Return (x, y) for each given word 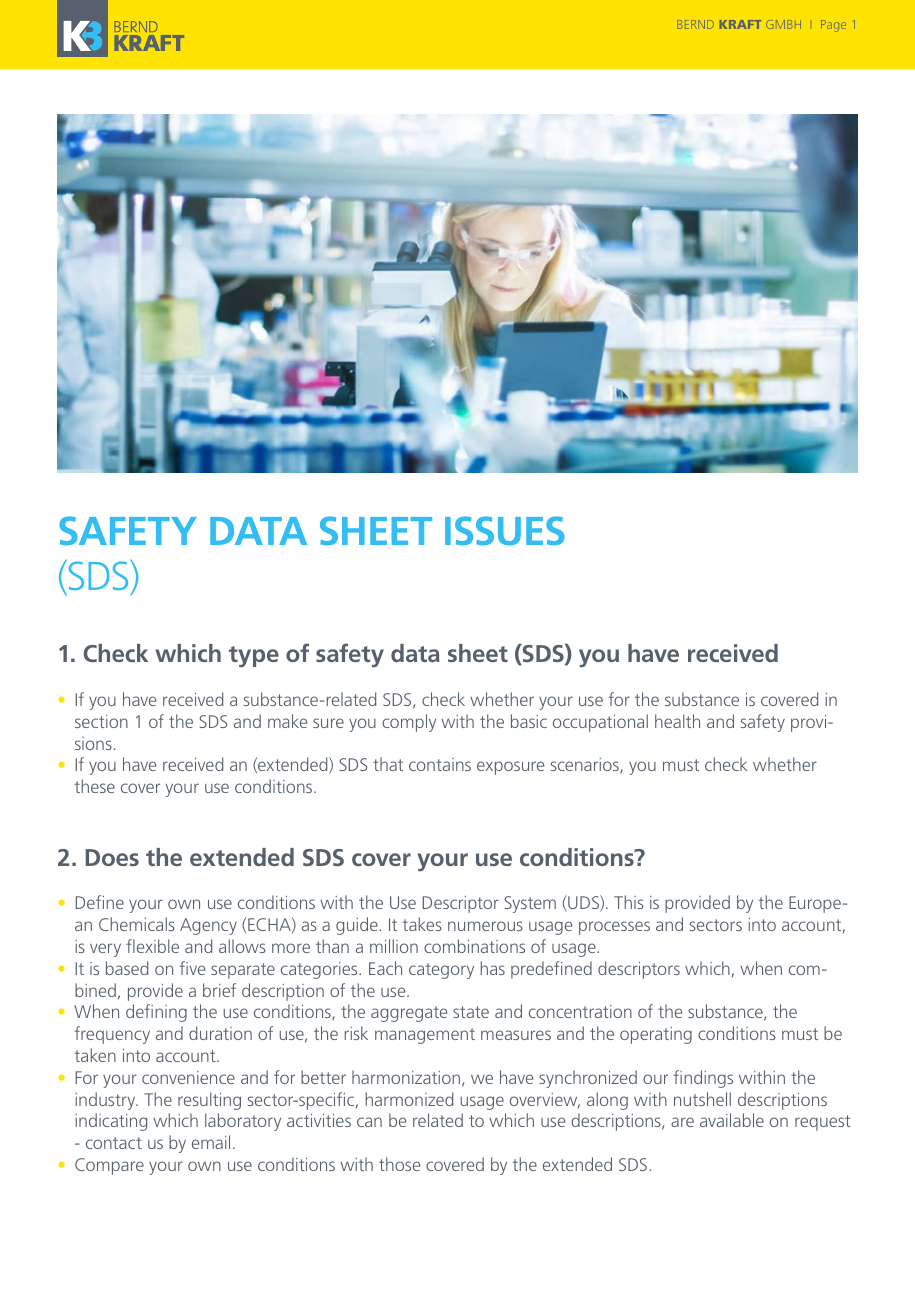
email (211, 1142)
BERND (696, 24)
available (732, 1120)
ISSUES (505, 530)
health (677, 721)
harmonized (409, 1099)
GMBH (783, 24)
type (254, 657)
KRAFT (740, 24)
